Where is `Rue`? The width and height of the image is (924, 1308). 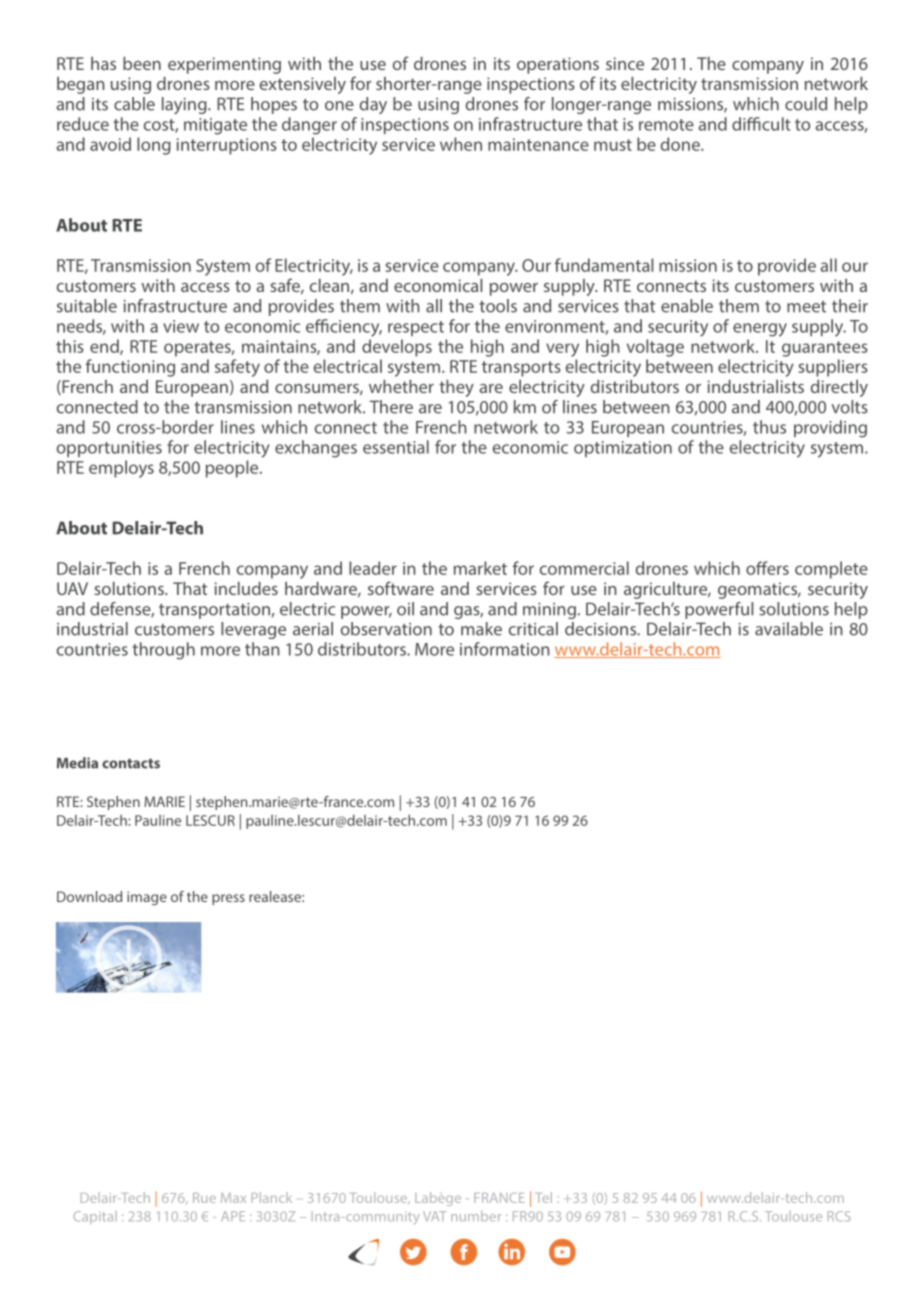
Rue is located at coordinates (204, 1198).
